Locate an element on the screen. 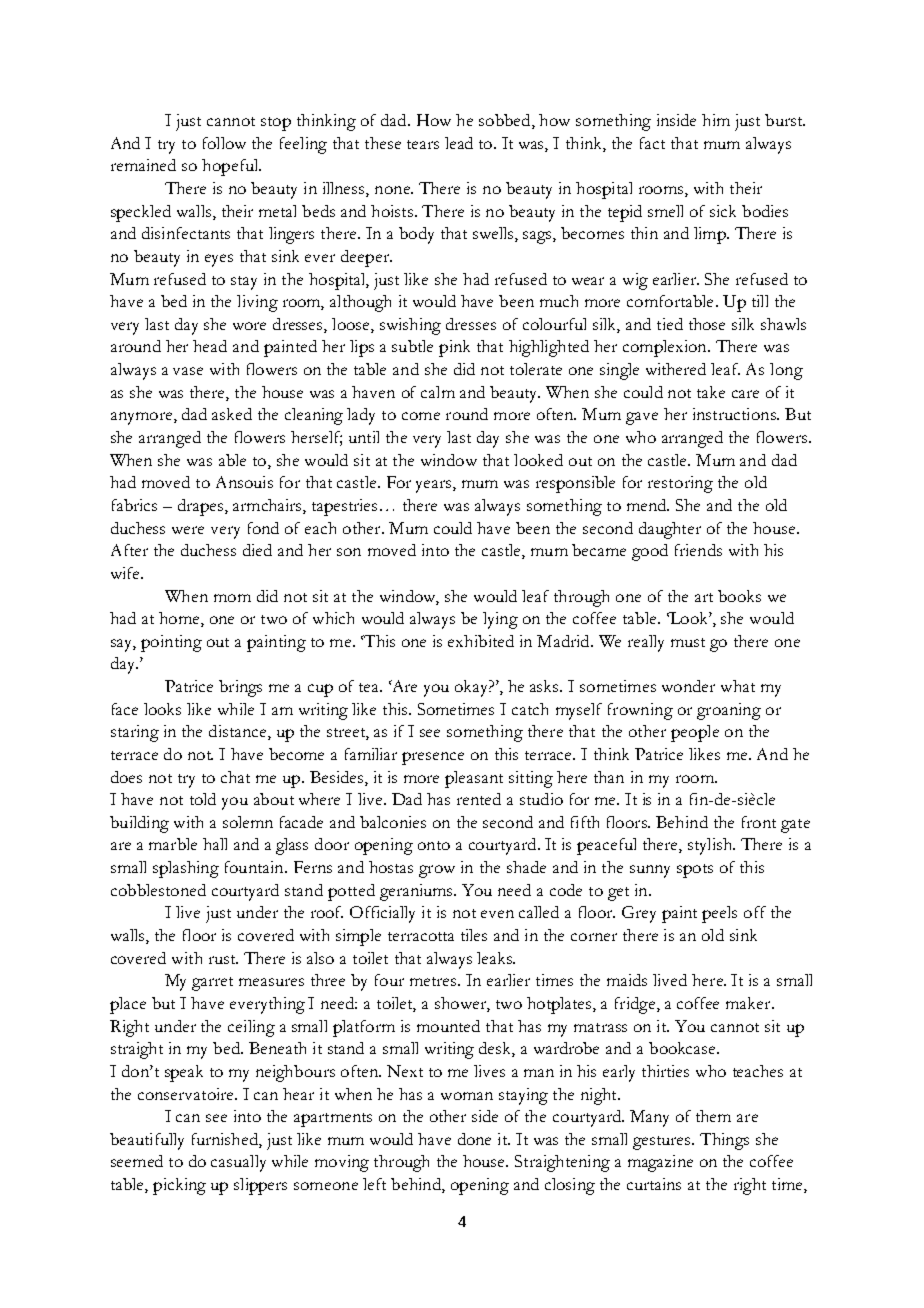  furnished is located at coordinates (226, 1140).
